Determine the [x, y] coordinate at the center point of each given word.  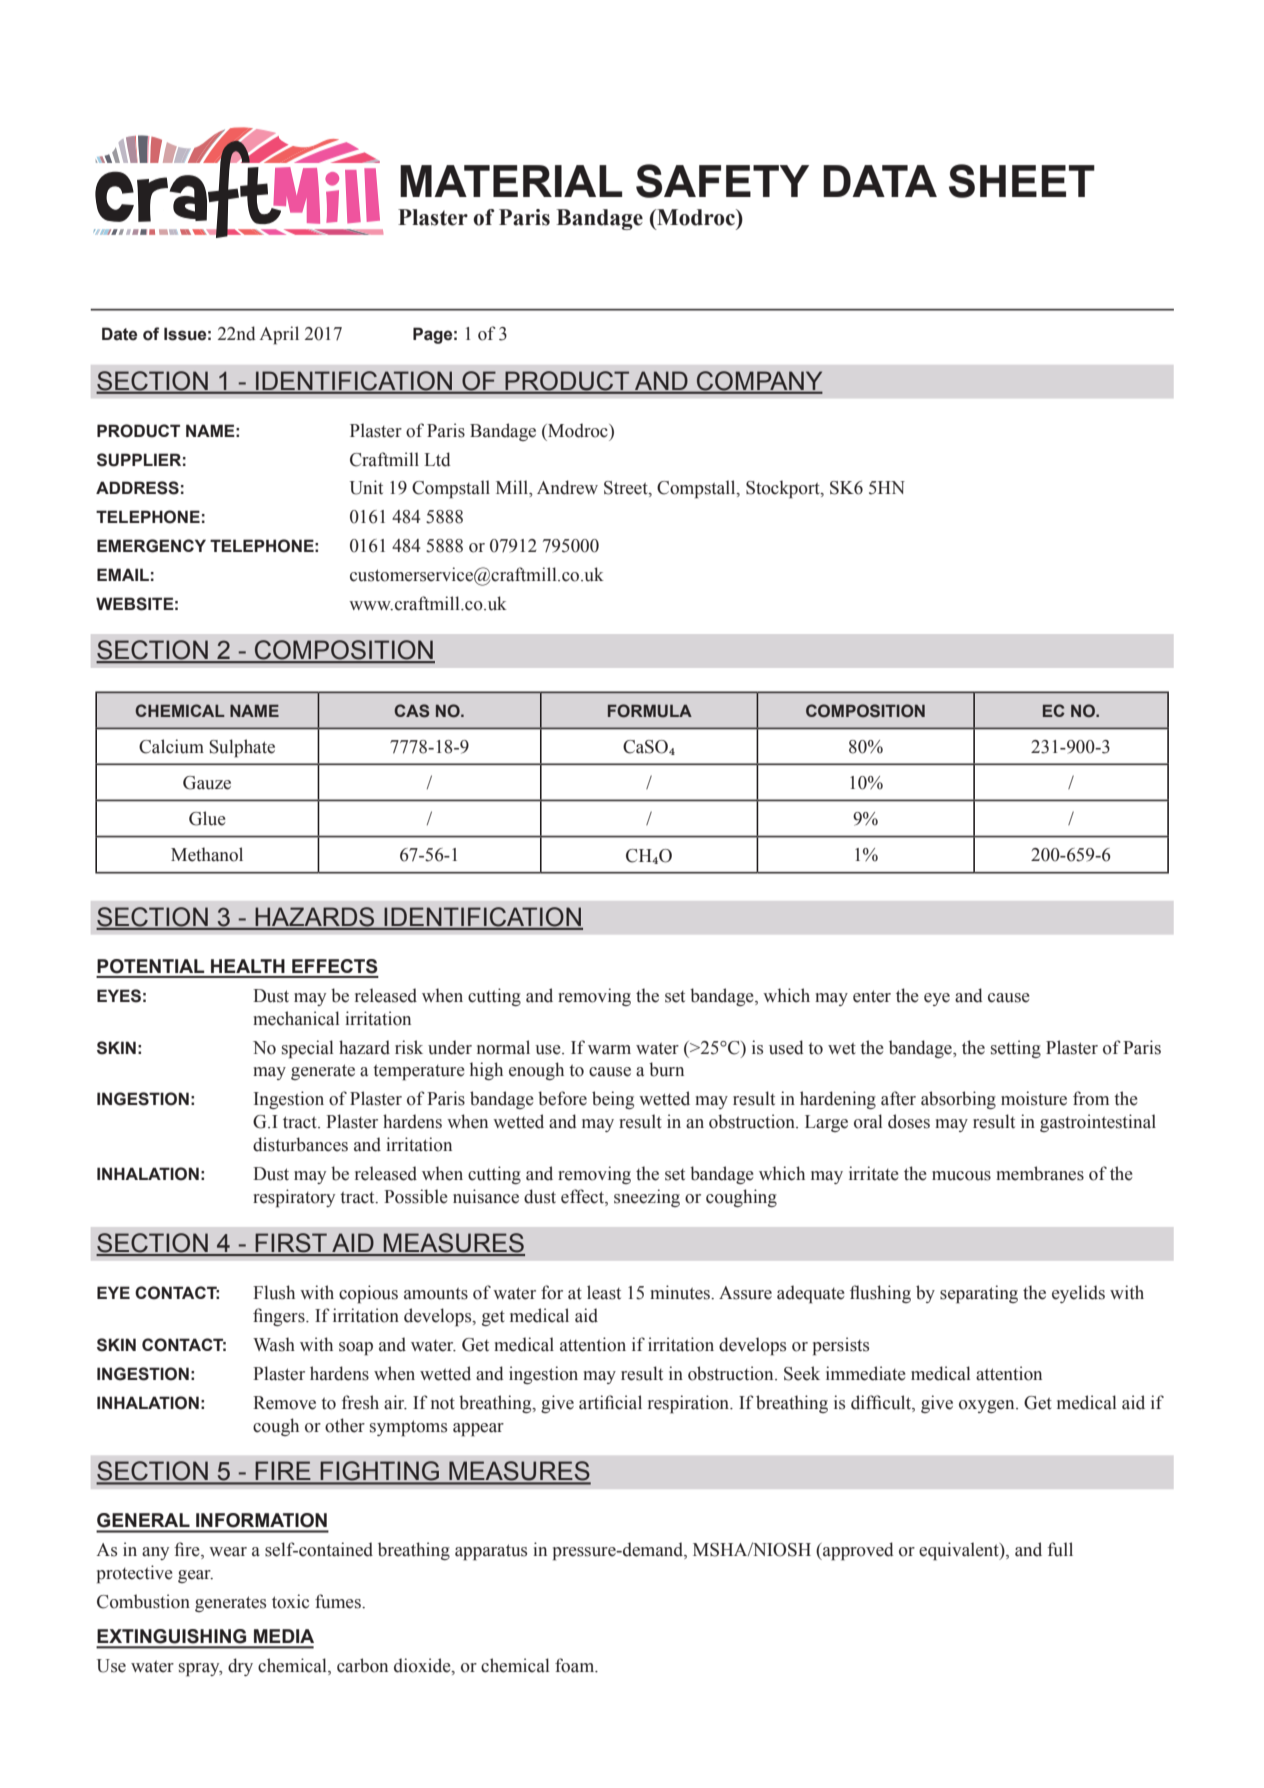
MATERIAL [511, 181]
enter [872, 996]
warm [609, 1050]
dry [240, 1667]
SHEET [1022, 181]
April [279, 335]
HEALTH [248, 966]
